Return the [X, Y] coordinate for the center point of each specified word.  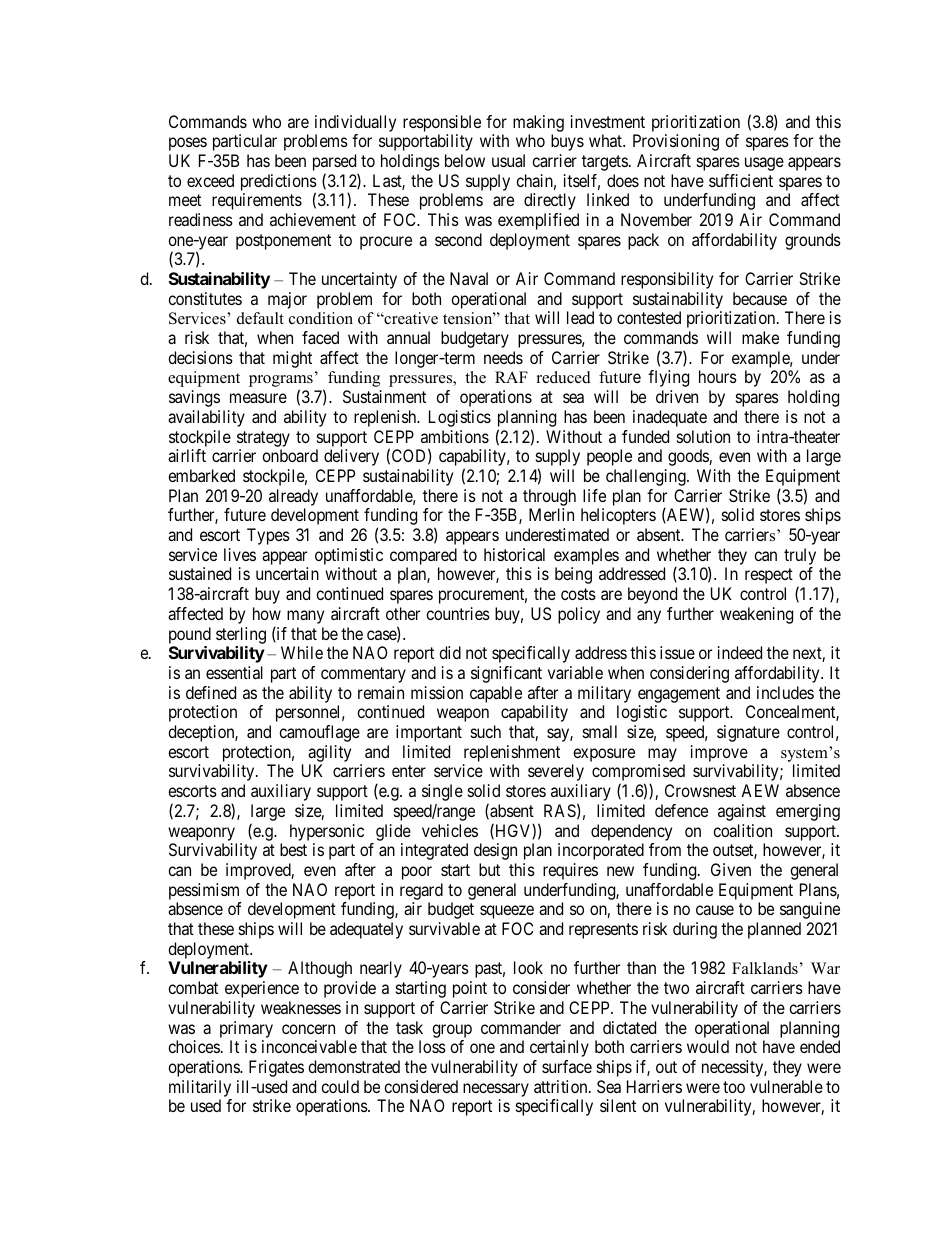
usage [764, 164]
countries [458, 613]
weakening [756, 615]
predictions [279, 183]
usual [508, 160]
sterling [241, 635]
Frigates [276, 1068]
